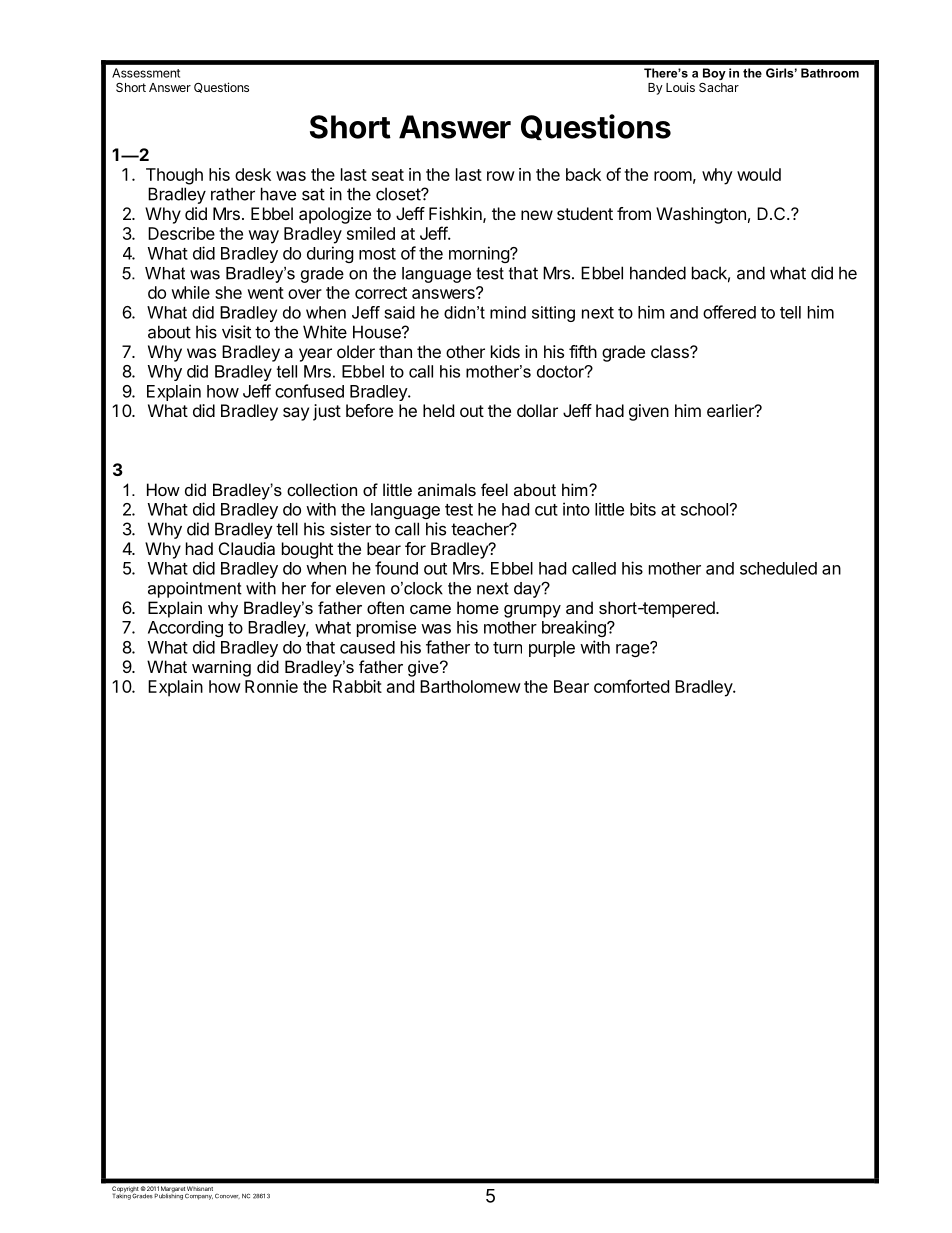 This screenshot has height=1233, width=952. What do you see at coordinates (704, 509) in the screenshot?
I see `school` at bounding box center [704, 509].
